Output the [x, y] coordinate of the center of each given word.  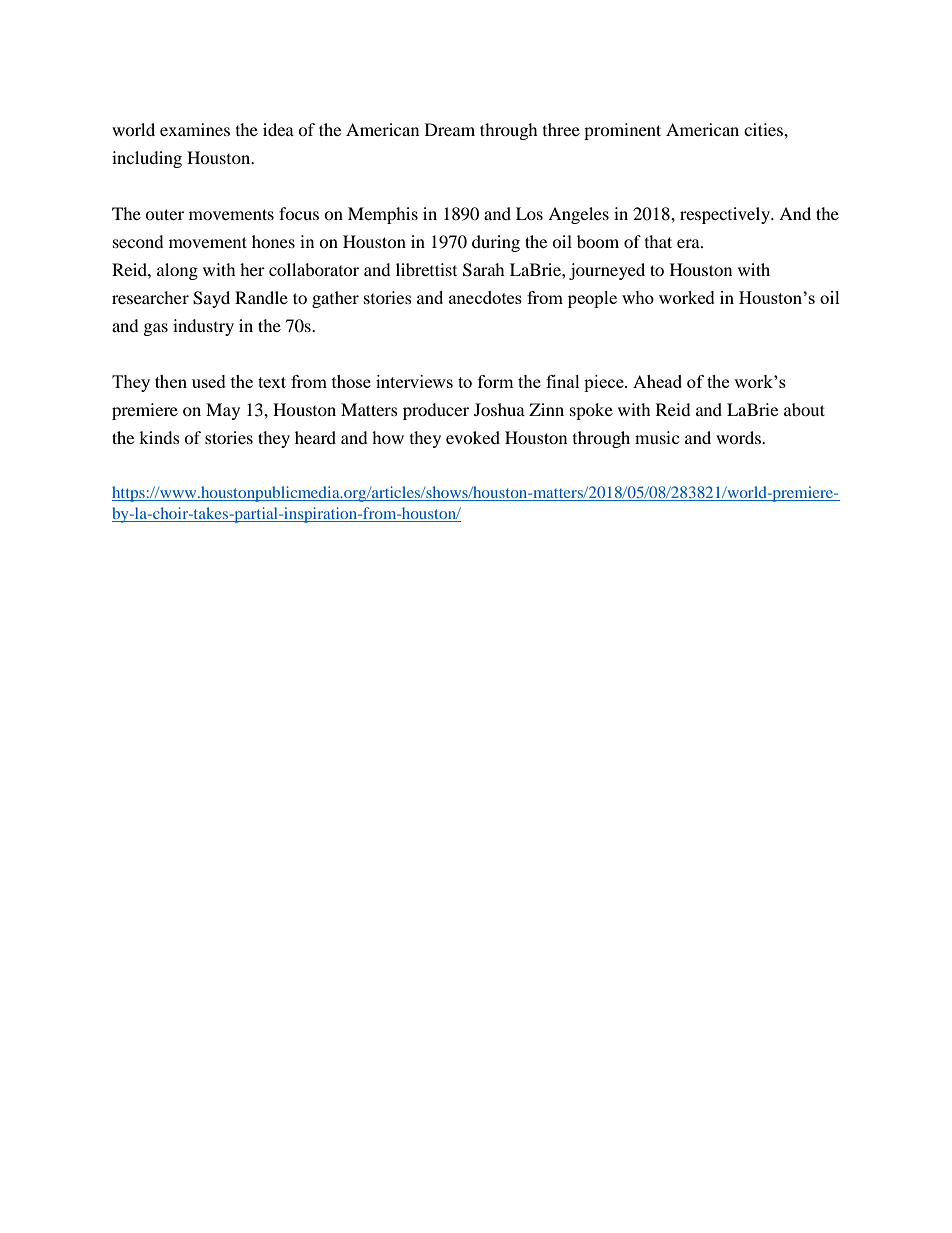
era [689, 243]
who [638, 297]
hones [273, 241]
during [496, 243]
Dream [450, 129]
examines [195, 129]
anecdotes [485, 297]
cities [764, 129]
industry [203, 327]
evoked [473, 437]
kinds [159, 437]
